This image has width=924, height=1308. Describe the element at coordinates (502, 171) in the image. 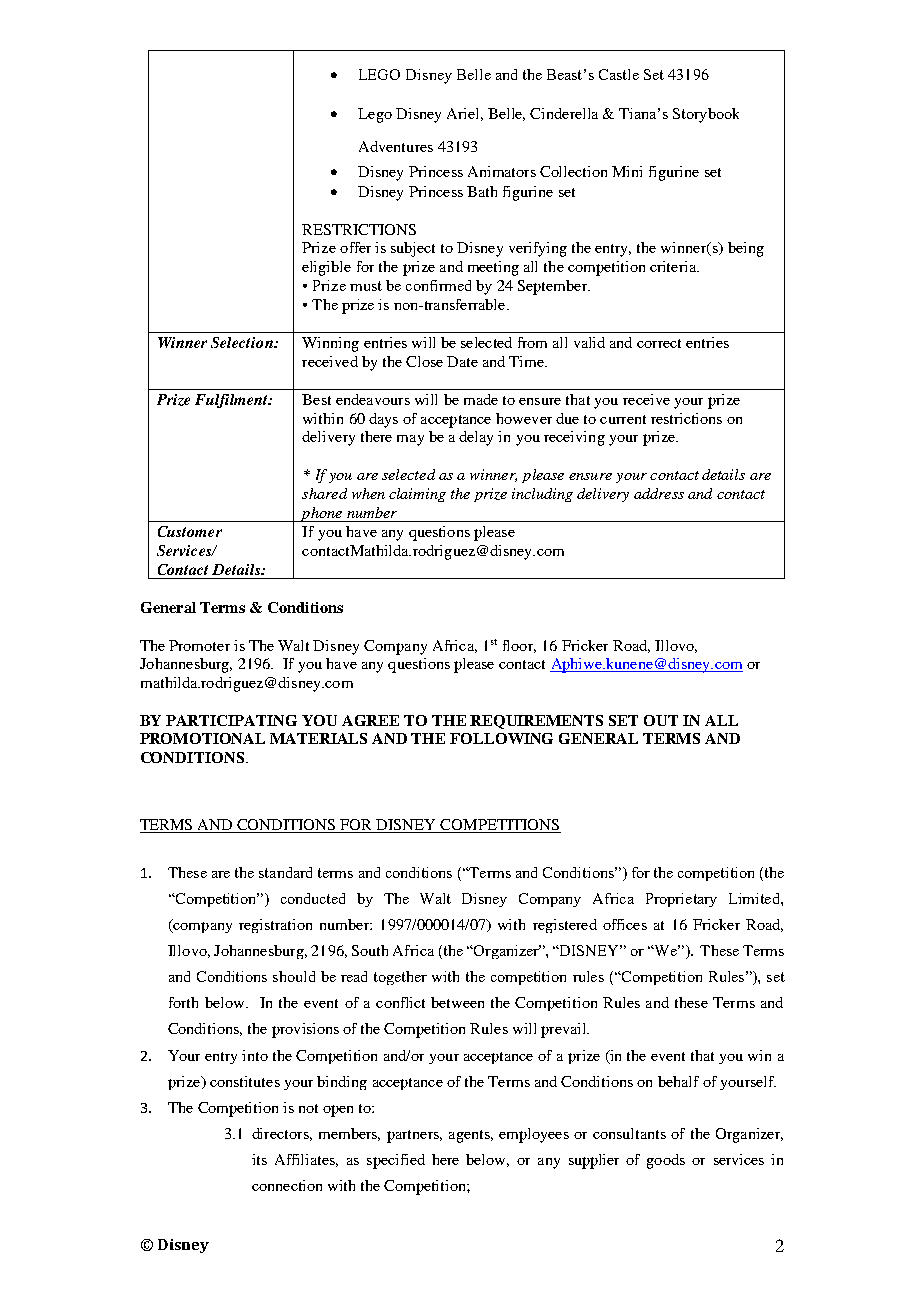

I see `Animators` at that location.
